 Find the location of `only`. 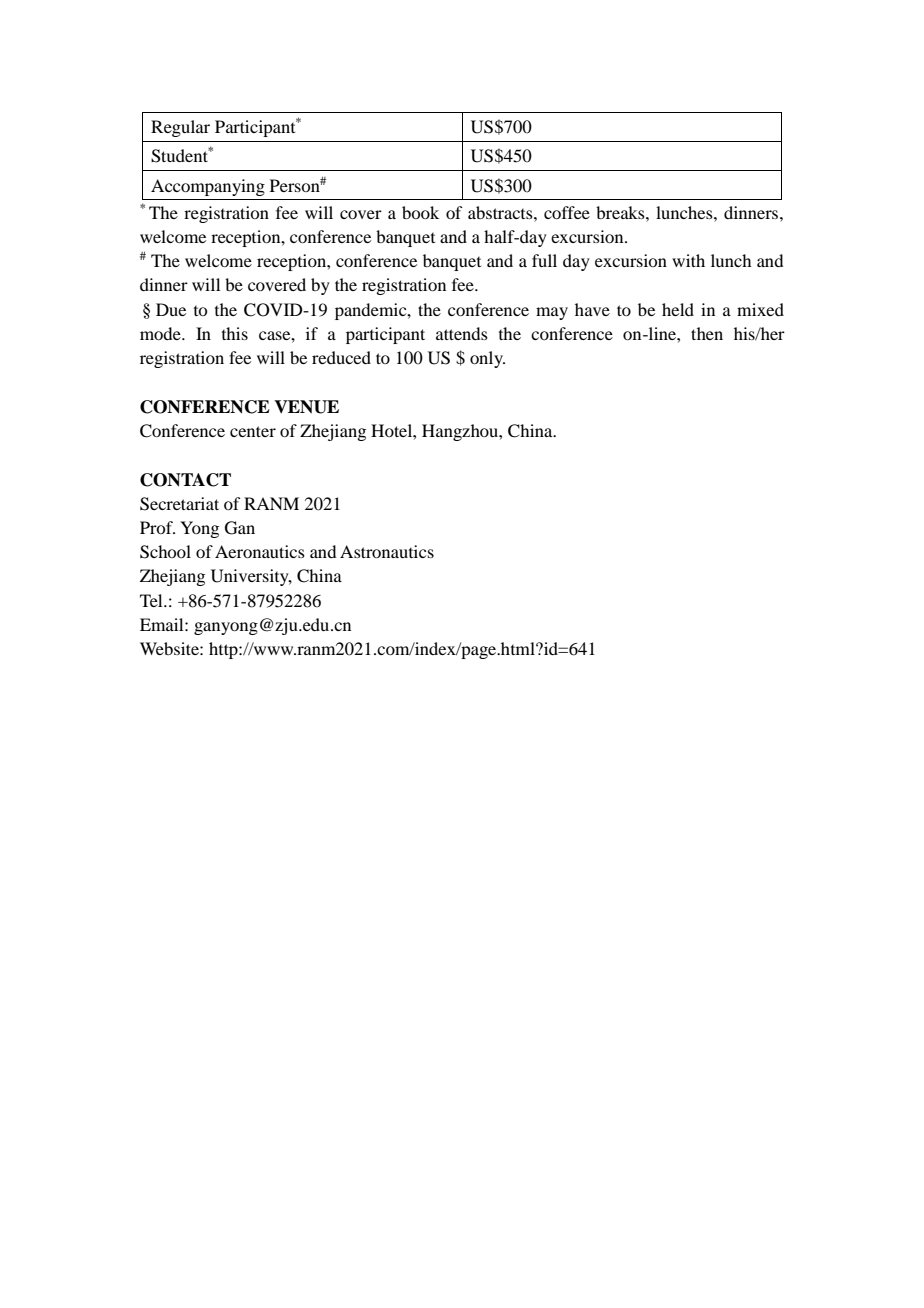

only is located at coordinates (487, 359).
